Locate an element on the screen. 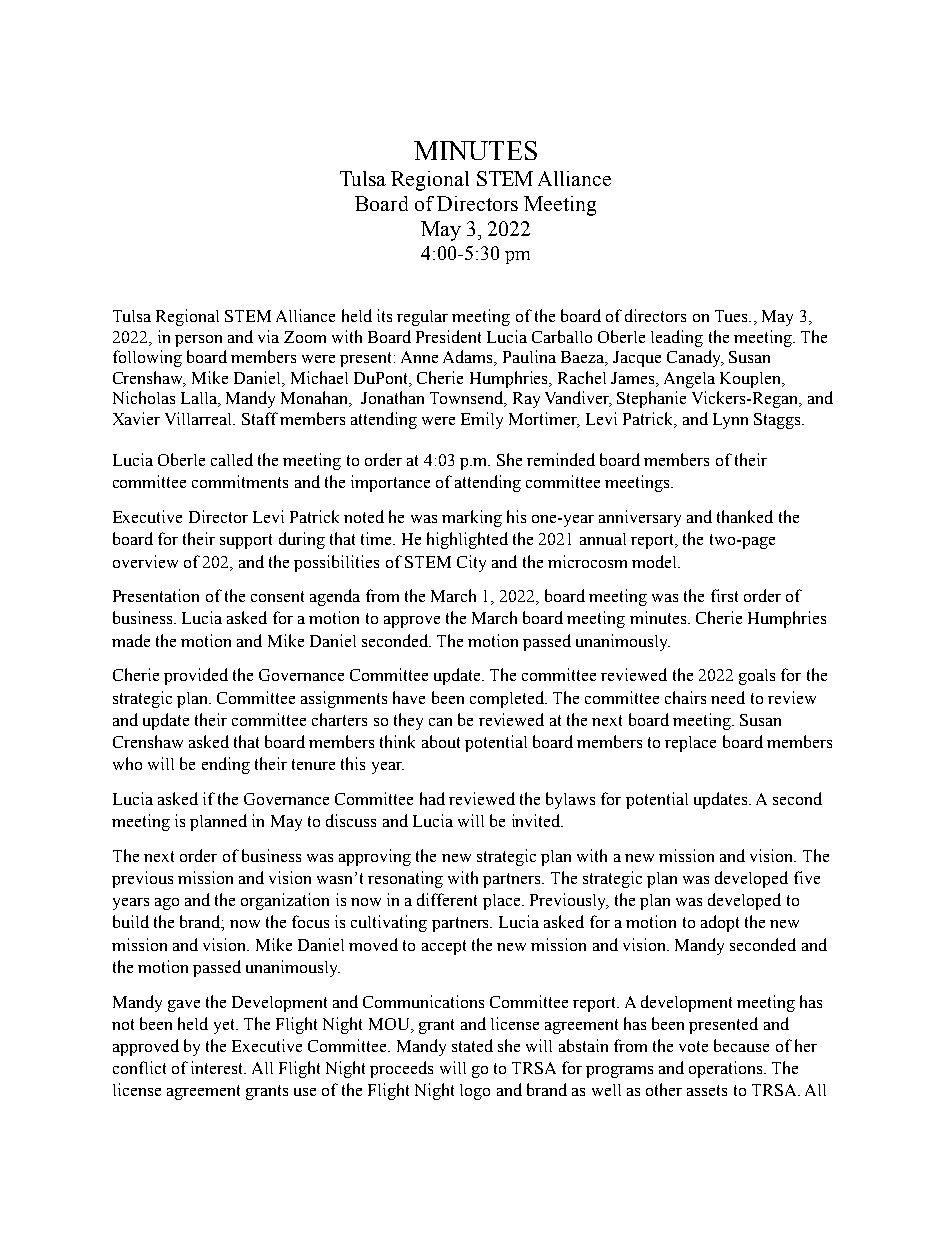 Image resolution: width=952 pixels, height=1233 pixels. interest is located at coordinates (218, 1067).
